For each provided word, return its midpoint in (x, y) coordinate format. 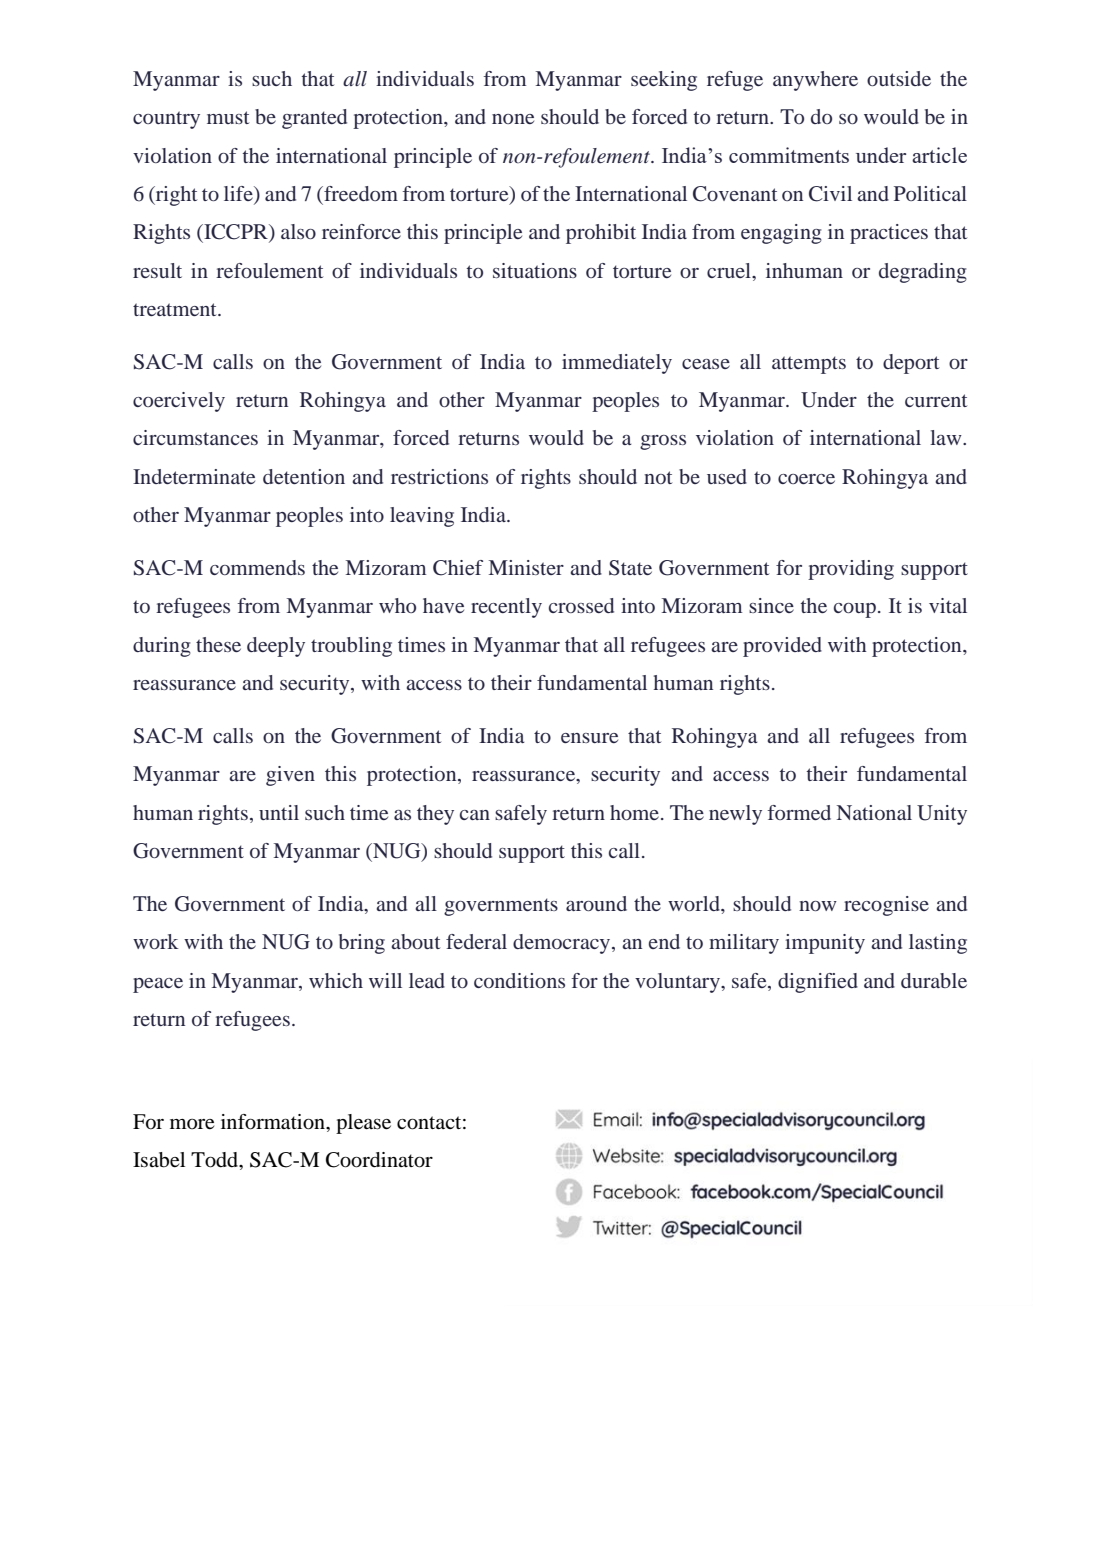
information (274, 1122)
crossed (581, 605)
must (228, 117)
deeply (276, 647)
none (513, 119)
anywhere (815, 81)
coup (855, 610)
